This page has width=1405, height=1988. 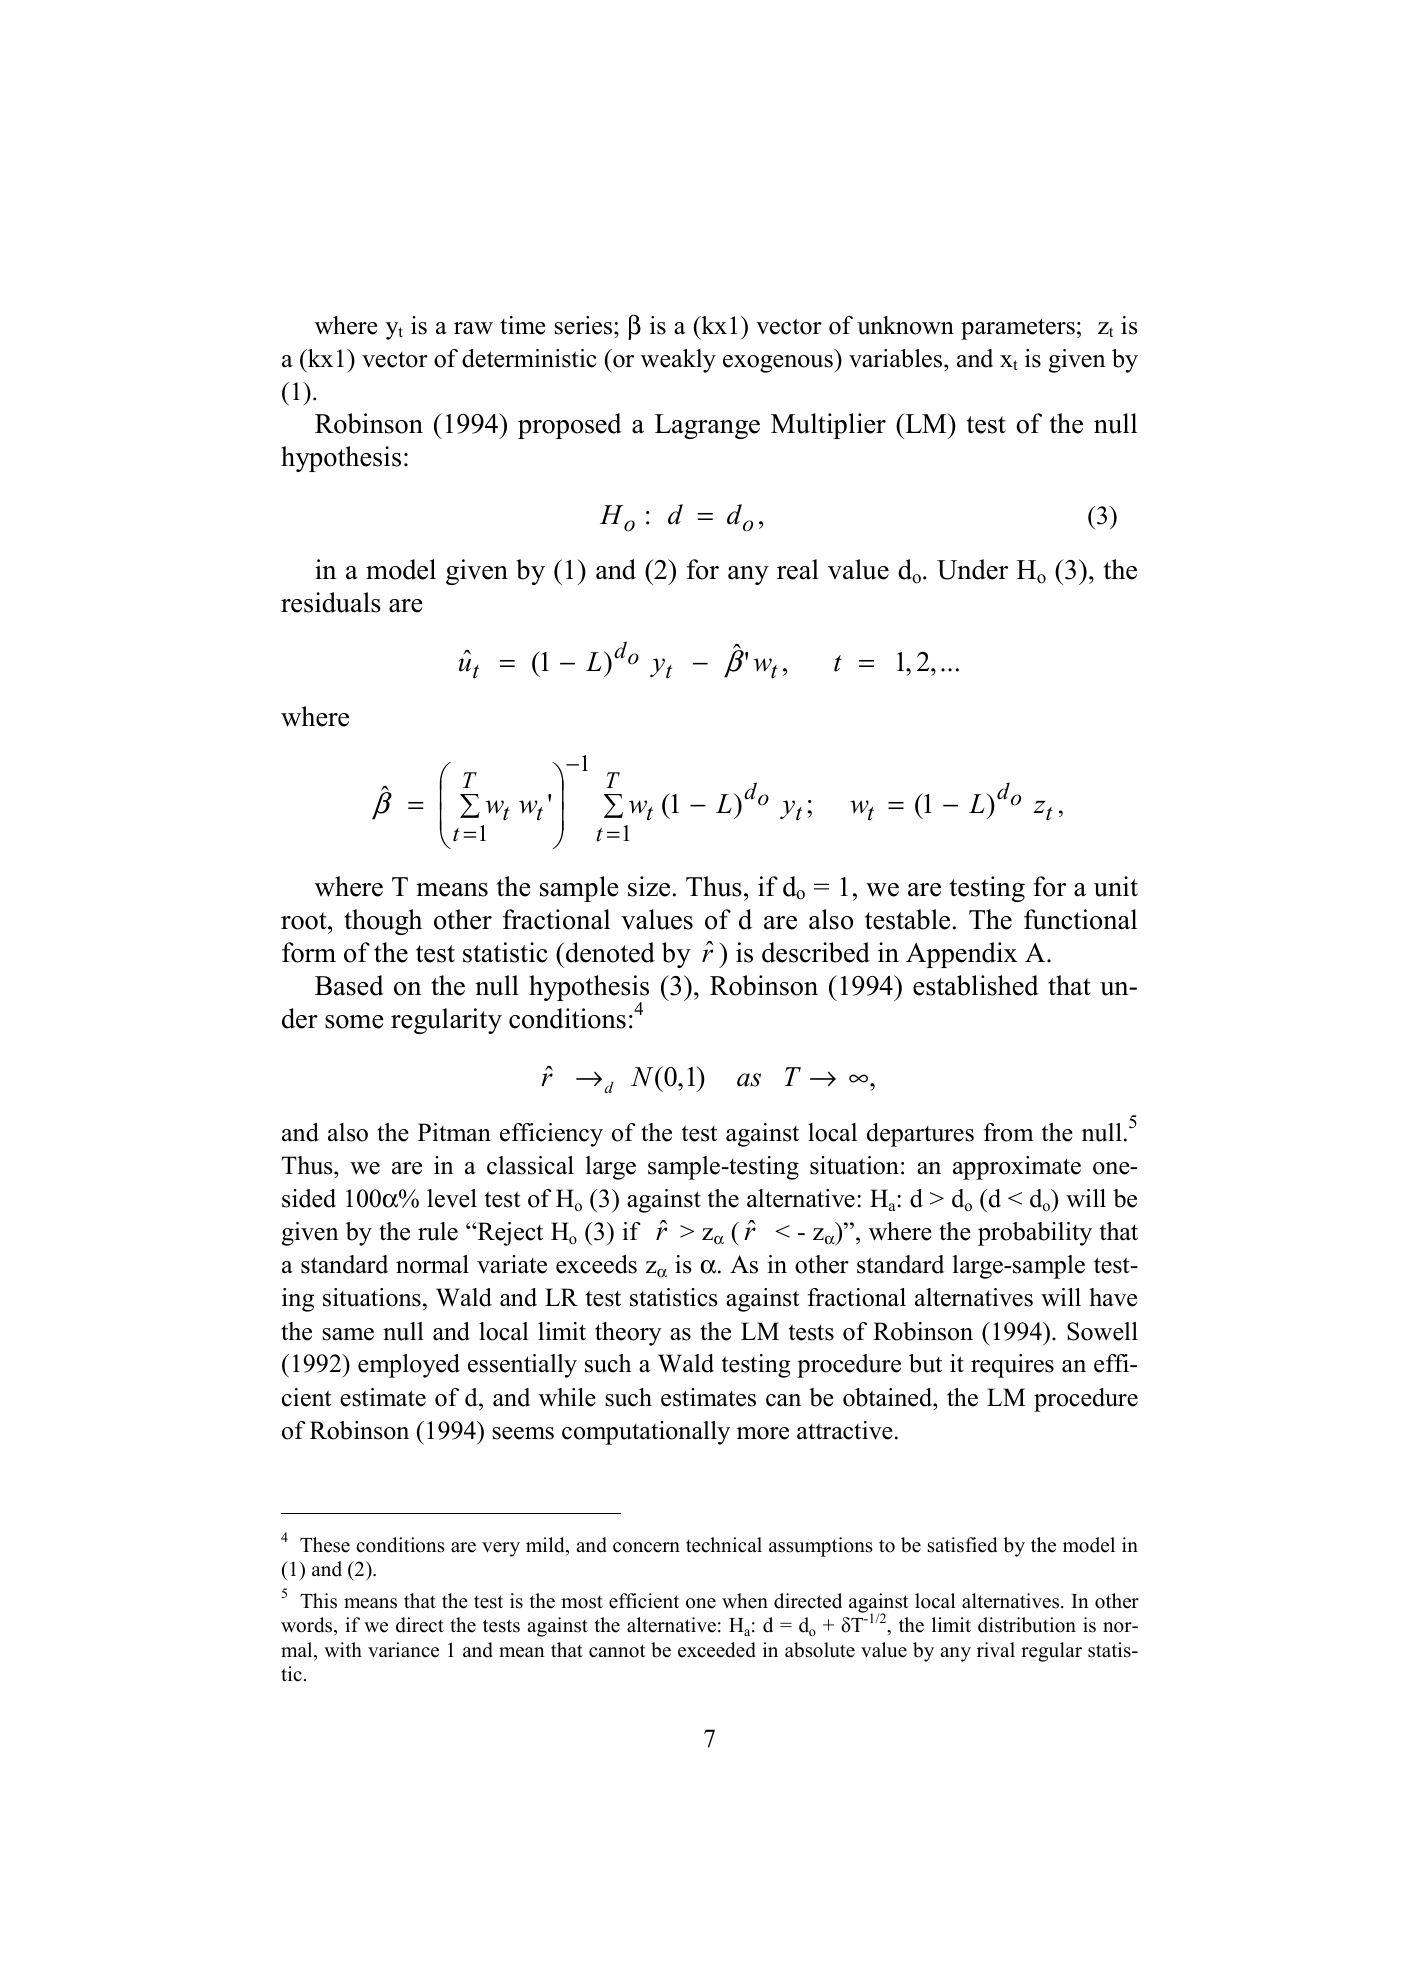 What do you see at coordinates (473, 328) in the page?
I see `raw` at bounding box center [473, 328].
